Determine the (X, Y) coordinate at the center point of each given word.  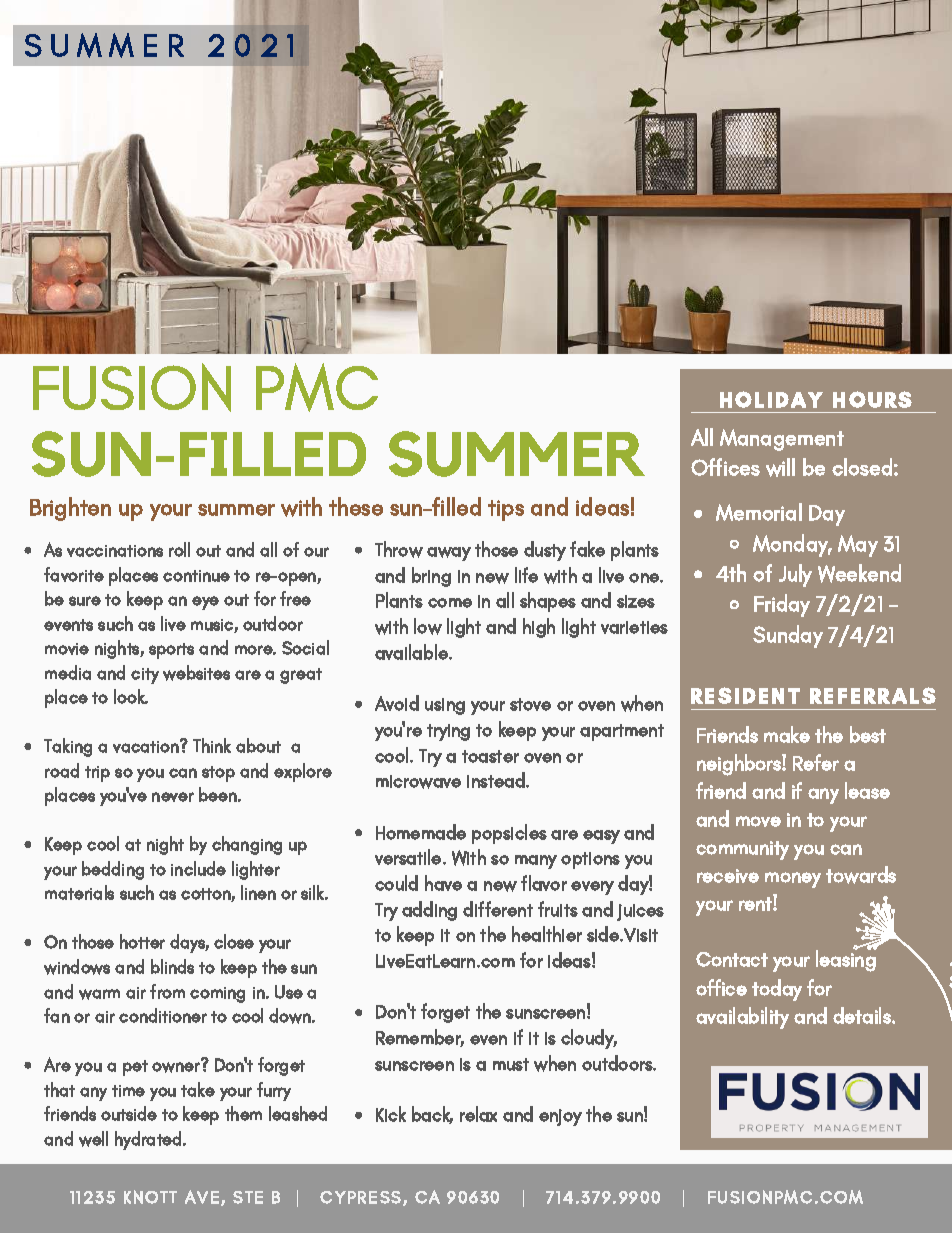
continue (196, 576)
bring (431, 577)
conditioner (163, 1015)
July (795, 575)
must (511, 1064)
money (793, 880)
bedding (113, 870)
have (443, 883)
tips (506, 510)
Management (782, 440)
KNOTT (150, 1197)
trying (448, 732)
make (787, 734)
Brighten (70, 509)
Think (212, 745)
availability (742, 1018)
